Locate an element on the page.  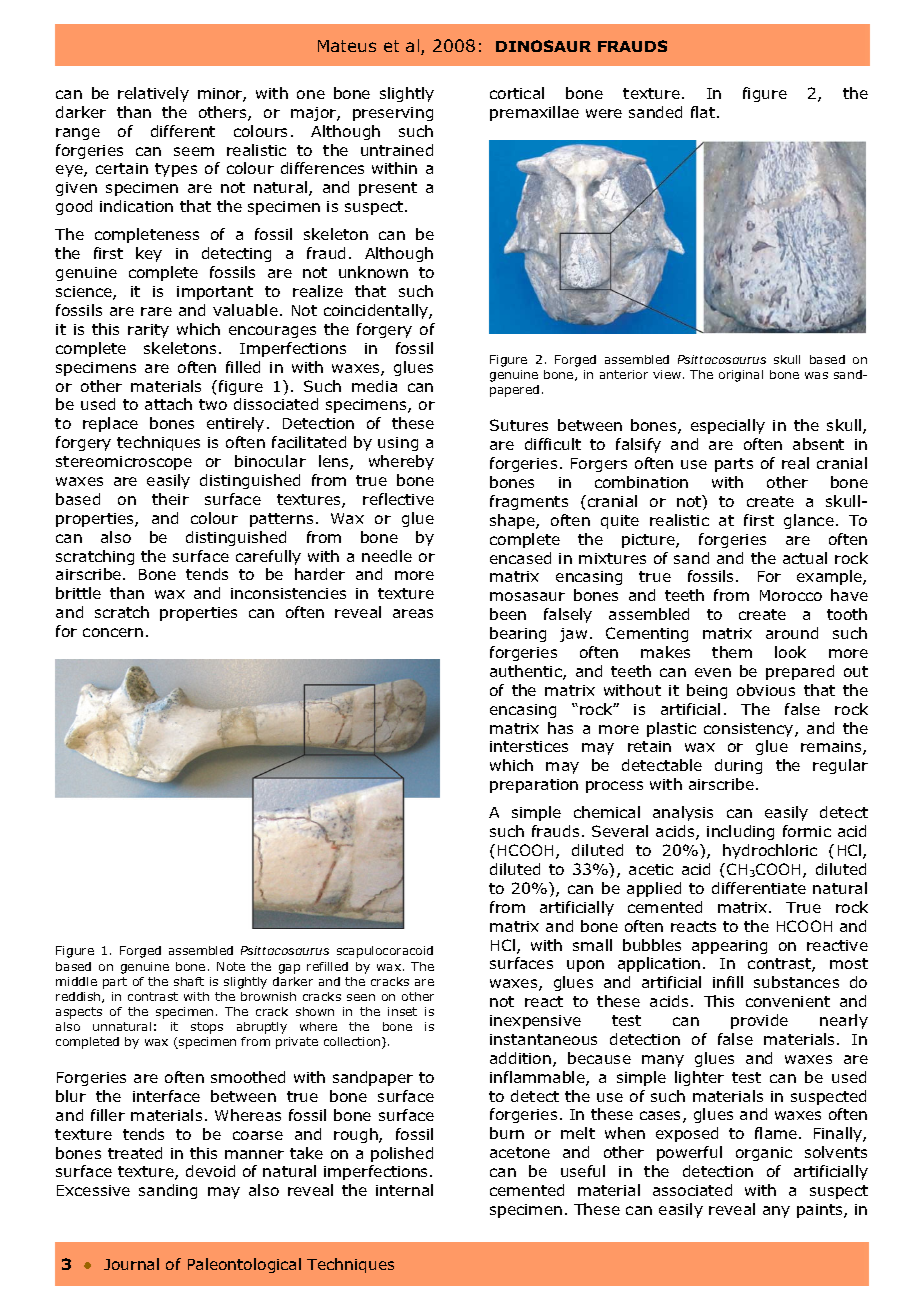
untrained is located at coordinates (397, 150).
